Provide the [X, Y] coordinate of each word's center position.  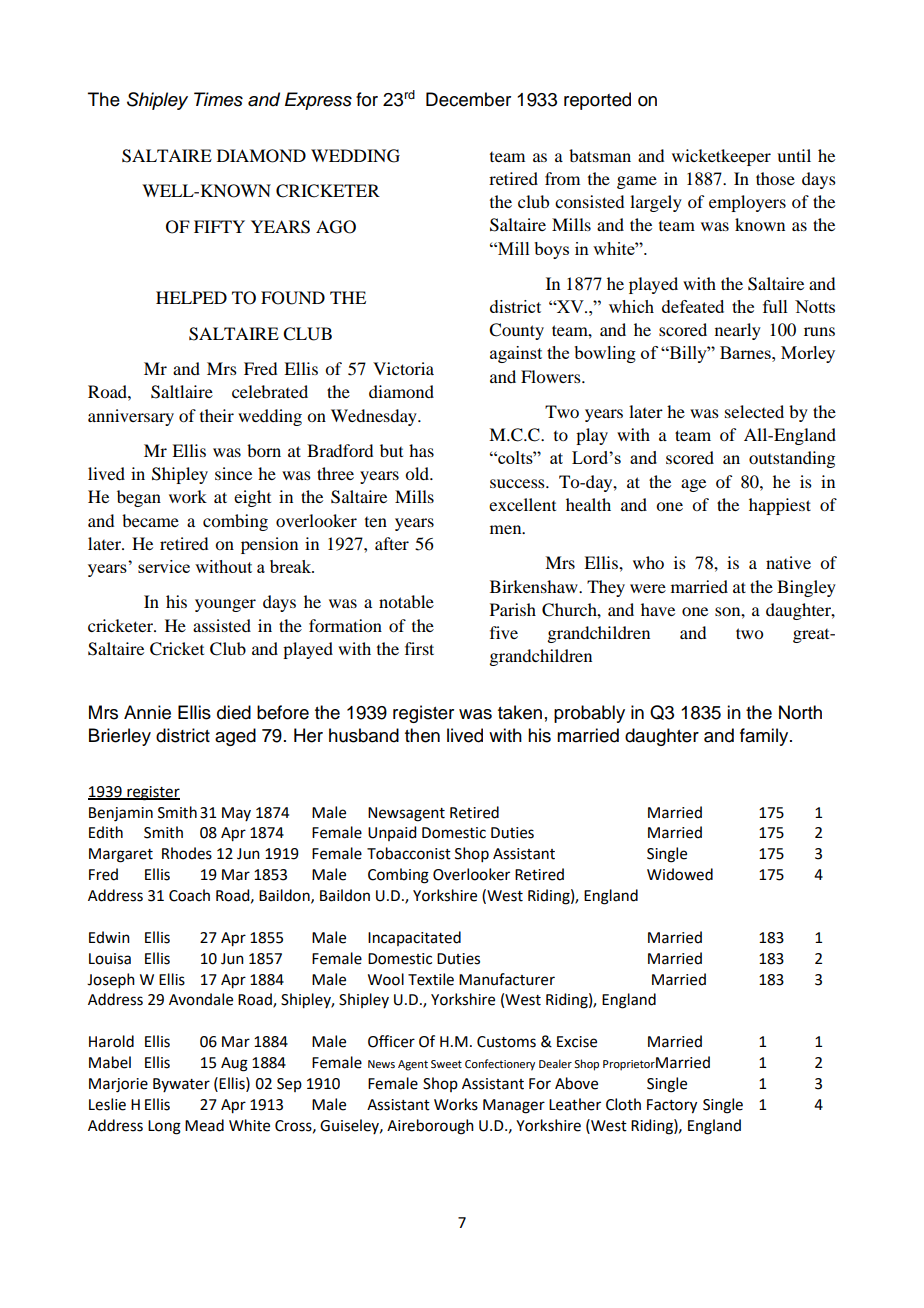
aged [235, 737]
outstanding [792, 459]
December [468, 99]
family [765, 737]
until [794, 155]
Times [218, 99]
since [233, 473]
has [421, 450]
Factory [672, 1106]
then [422, 735]
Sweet [446, 1064]
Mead [204, 1125]
